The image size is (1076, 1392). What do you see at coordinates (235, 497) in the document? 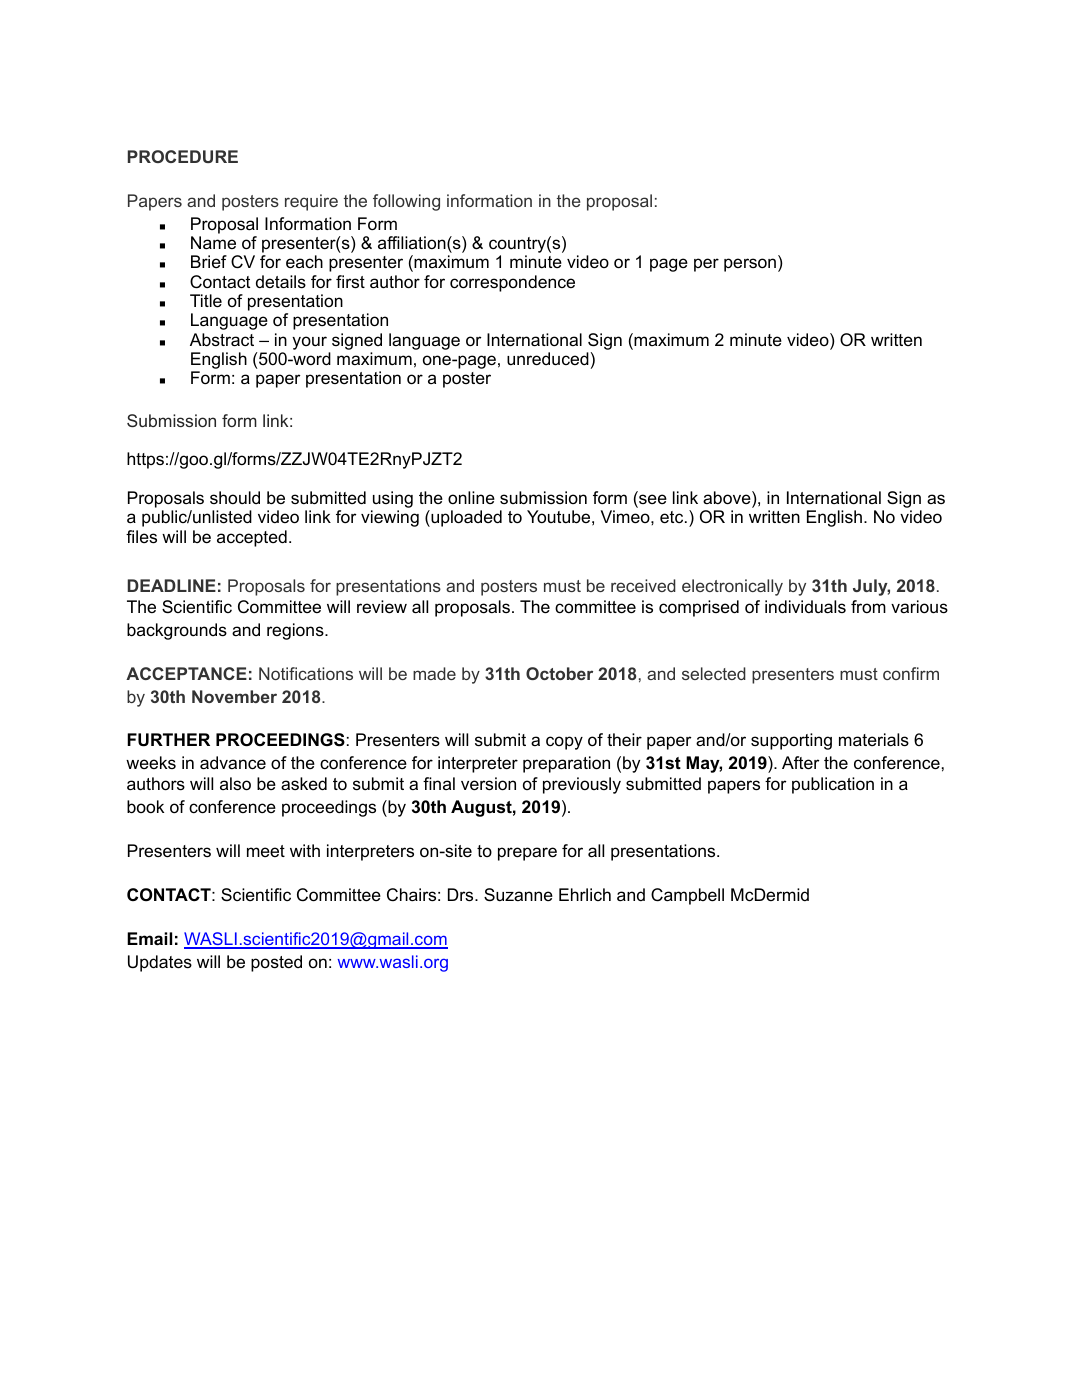
I see `should` at bounding box center [235, 497].
